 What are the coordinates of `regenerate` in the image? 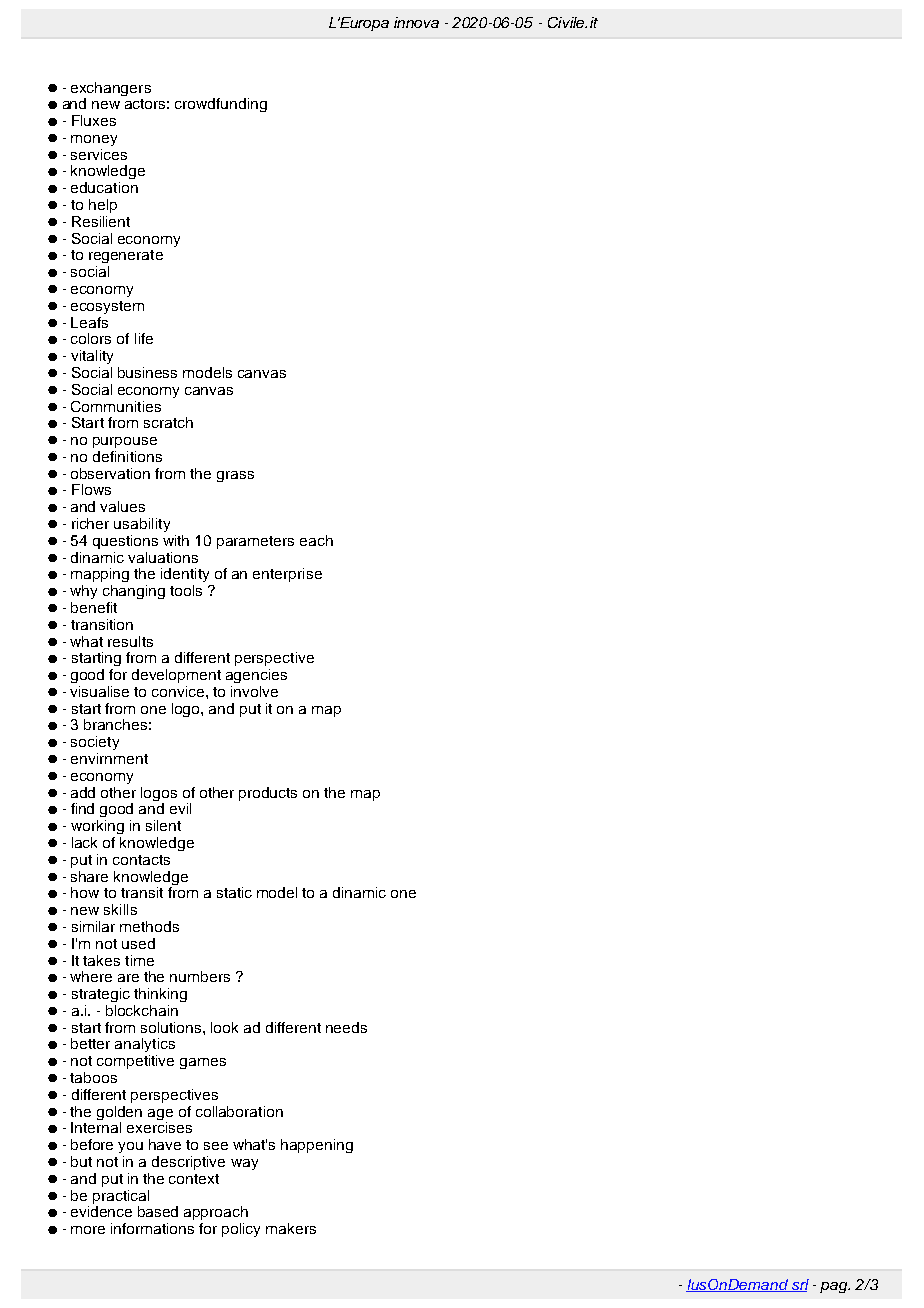 It's located at (126, 256).
